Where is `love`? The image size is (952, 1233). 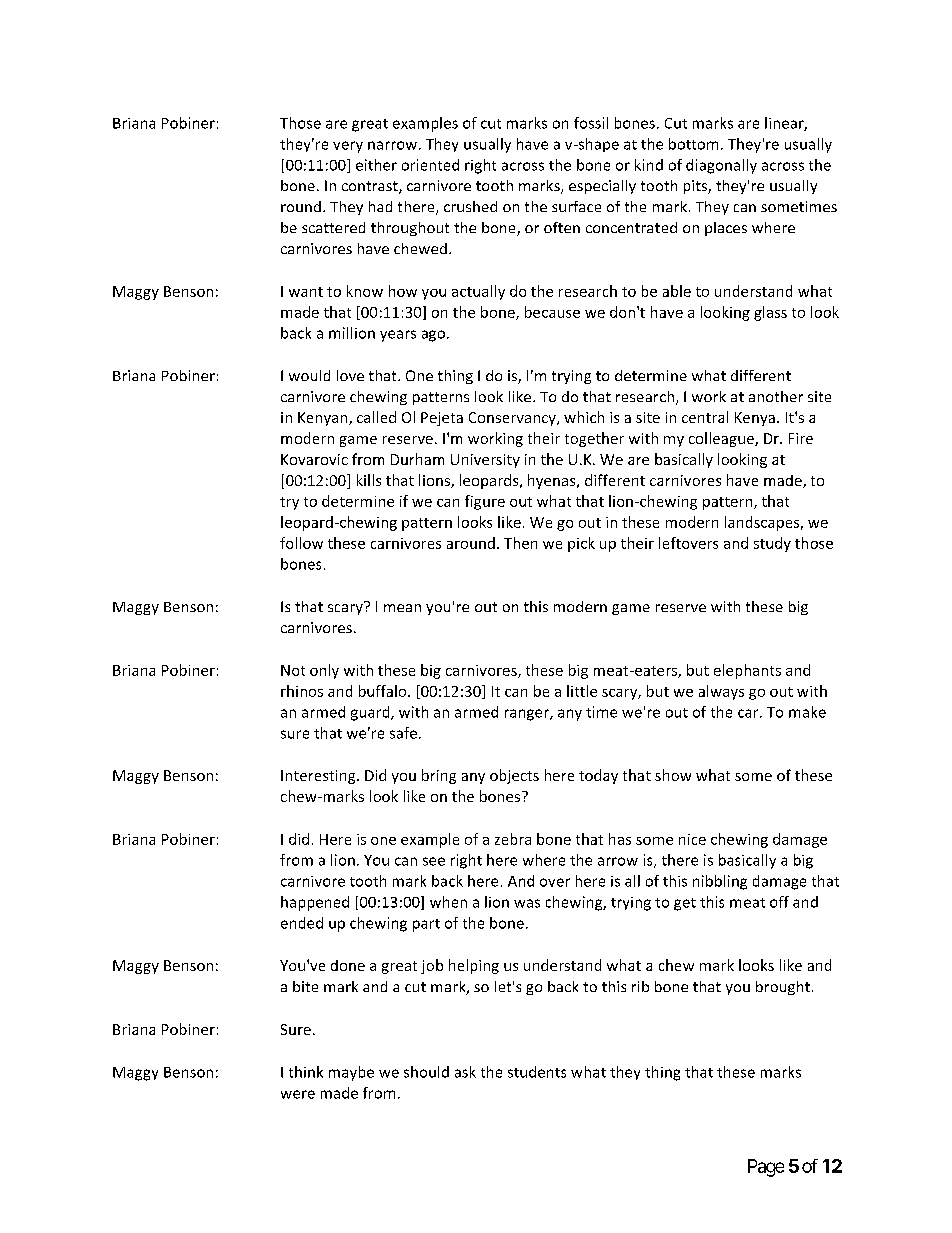
love is located at coordinates (350, 375).
